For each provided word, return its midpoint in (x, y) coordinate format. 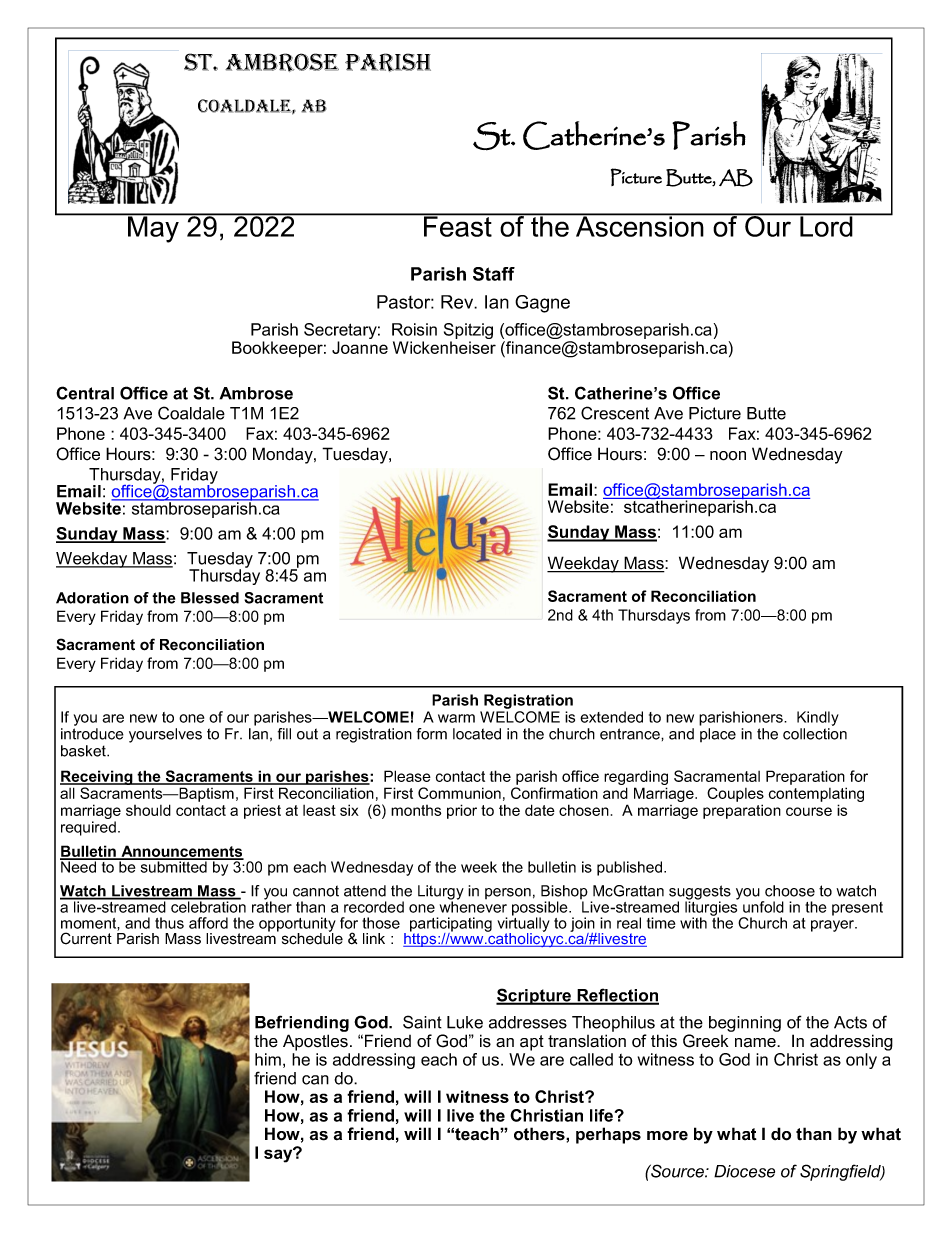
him (268, 1059)
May (153, 228)
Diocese (744, 1171)
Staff (494, 274)
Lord (826, 225)
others (540, 1134)
